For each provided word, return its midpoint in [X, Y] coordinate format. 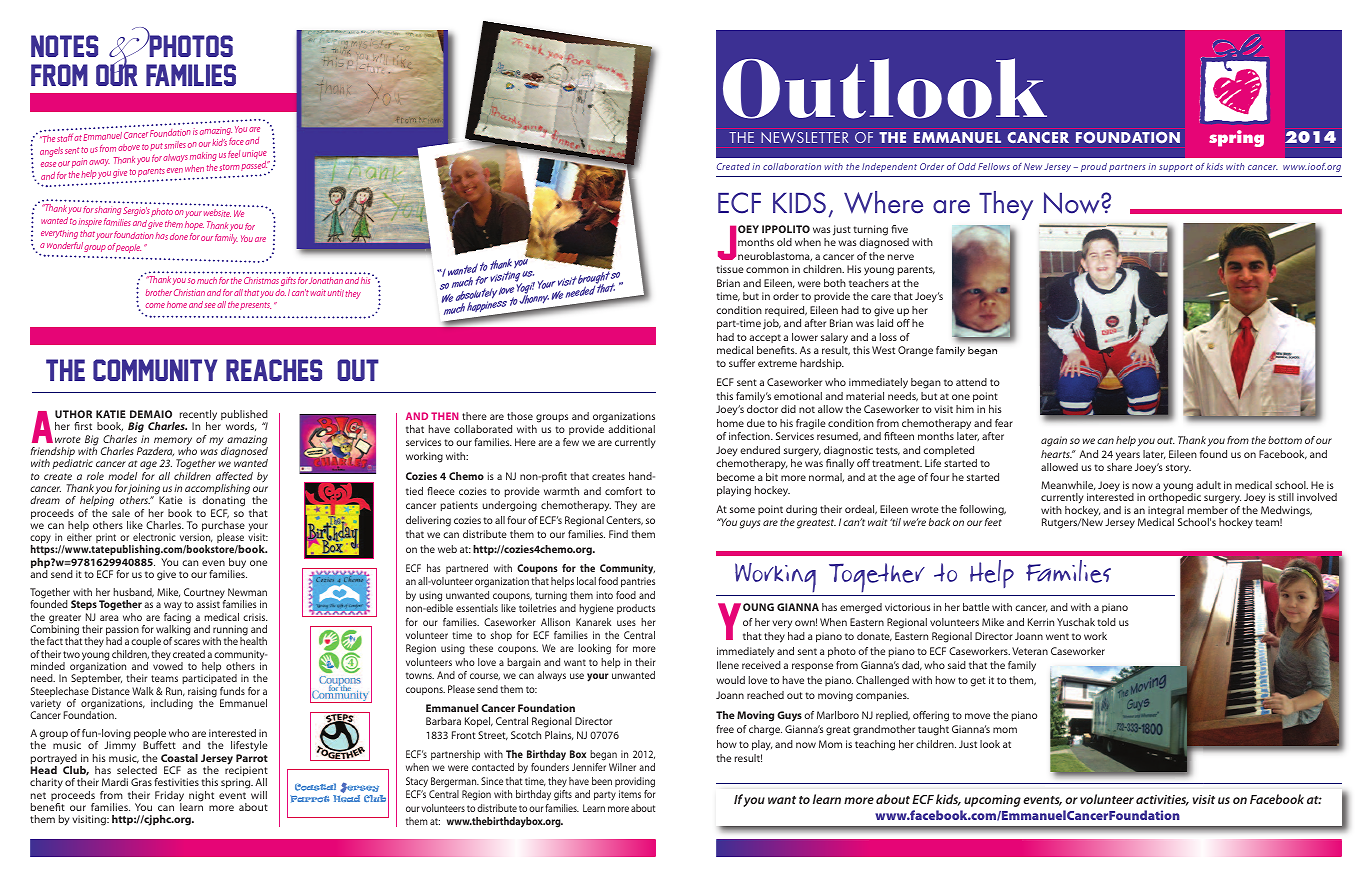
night [201, 796]
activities [1162, 800]
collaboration [792, 166]
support [1176, 168]
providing [635, 782]
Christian [189, 292]
